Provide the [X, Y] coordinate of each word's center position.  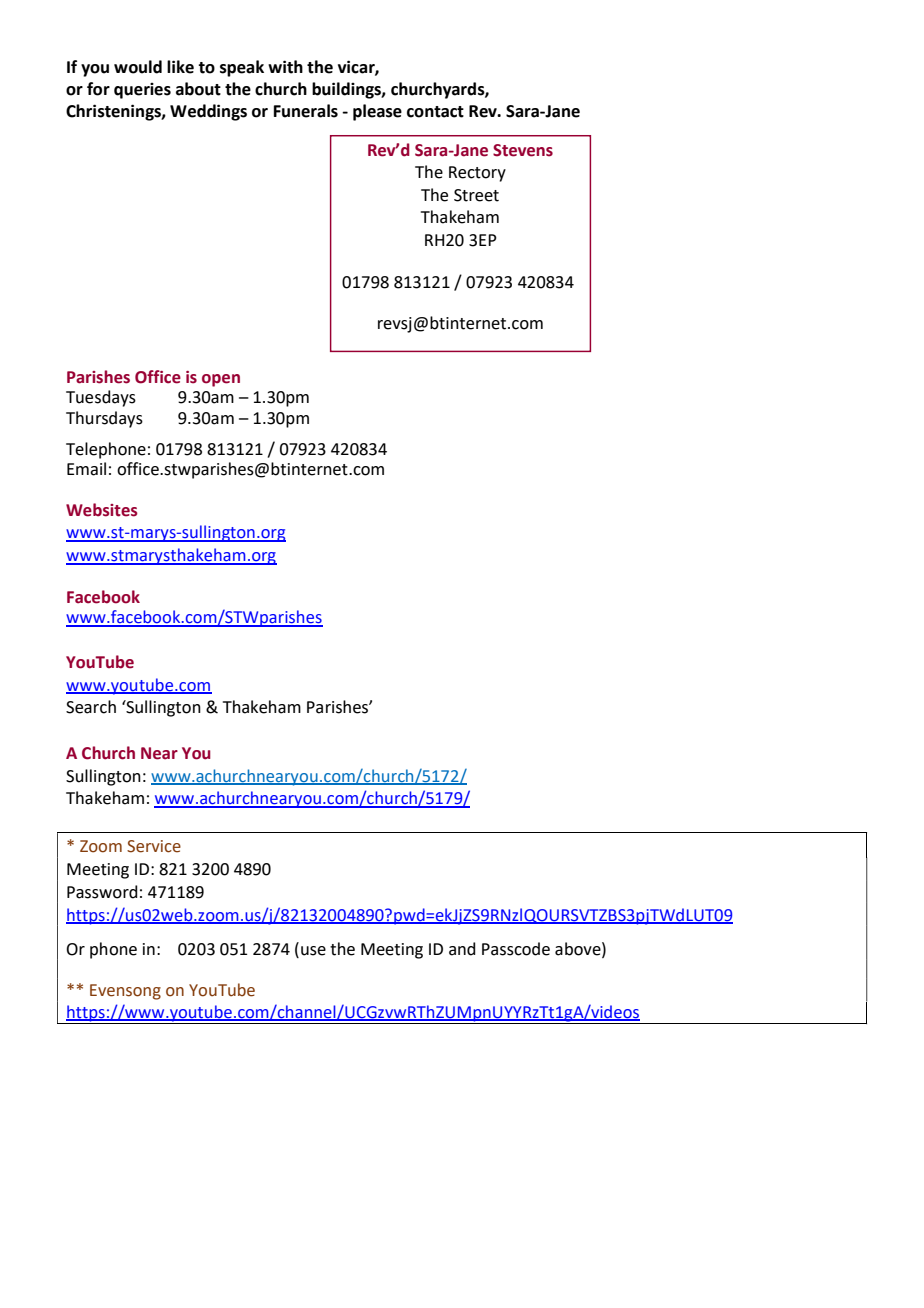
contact [435, 112]
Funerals [306, 111]
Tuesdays [101, 398]
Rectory [477, 174]
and [462, 949]
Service [154, 846]
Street [476, 195]
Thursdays [104, 419]
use [313, 951]
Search [91, 707]
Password [102, 892]
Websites [102, 510]
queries [142, 91]
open [221, 380]
